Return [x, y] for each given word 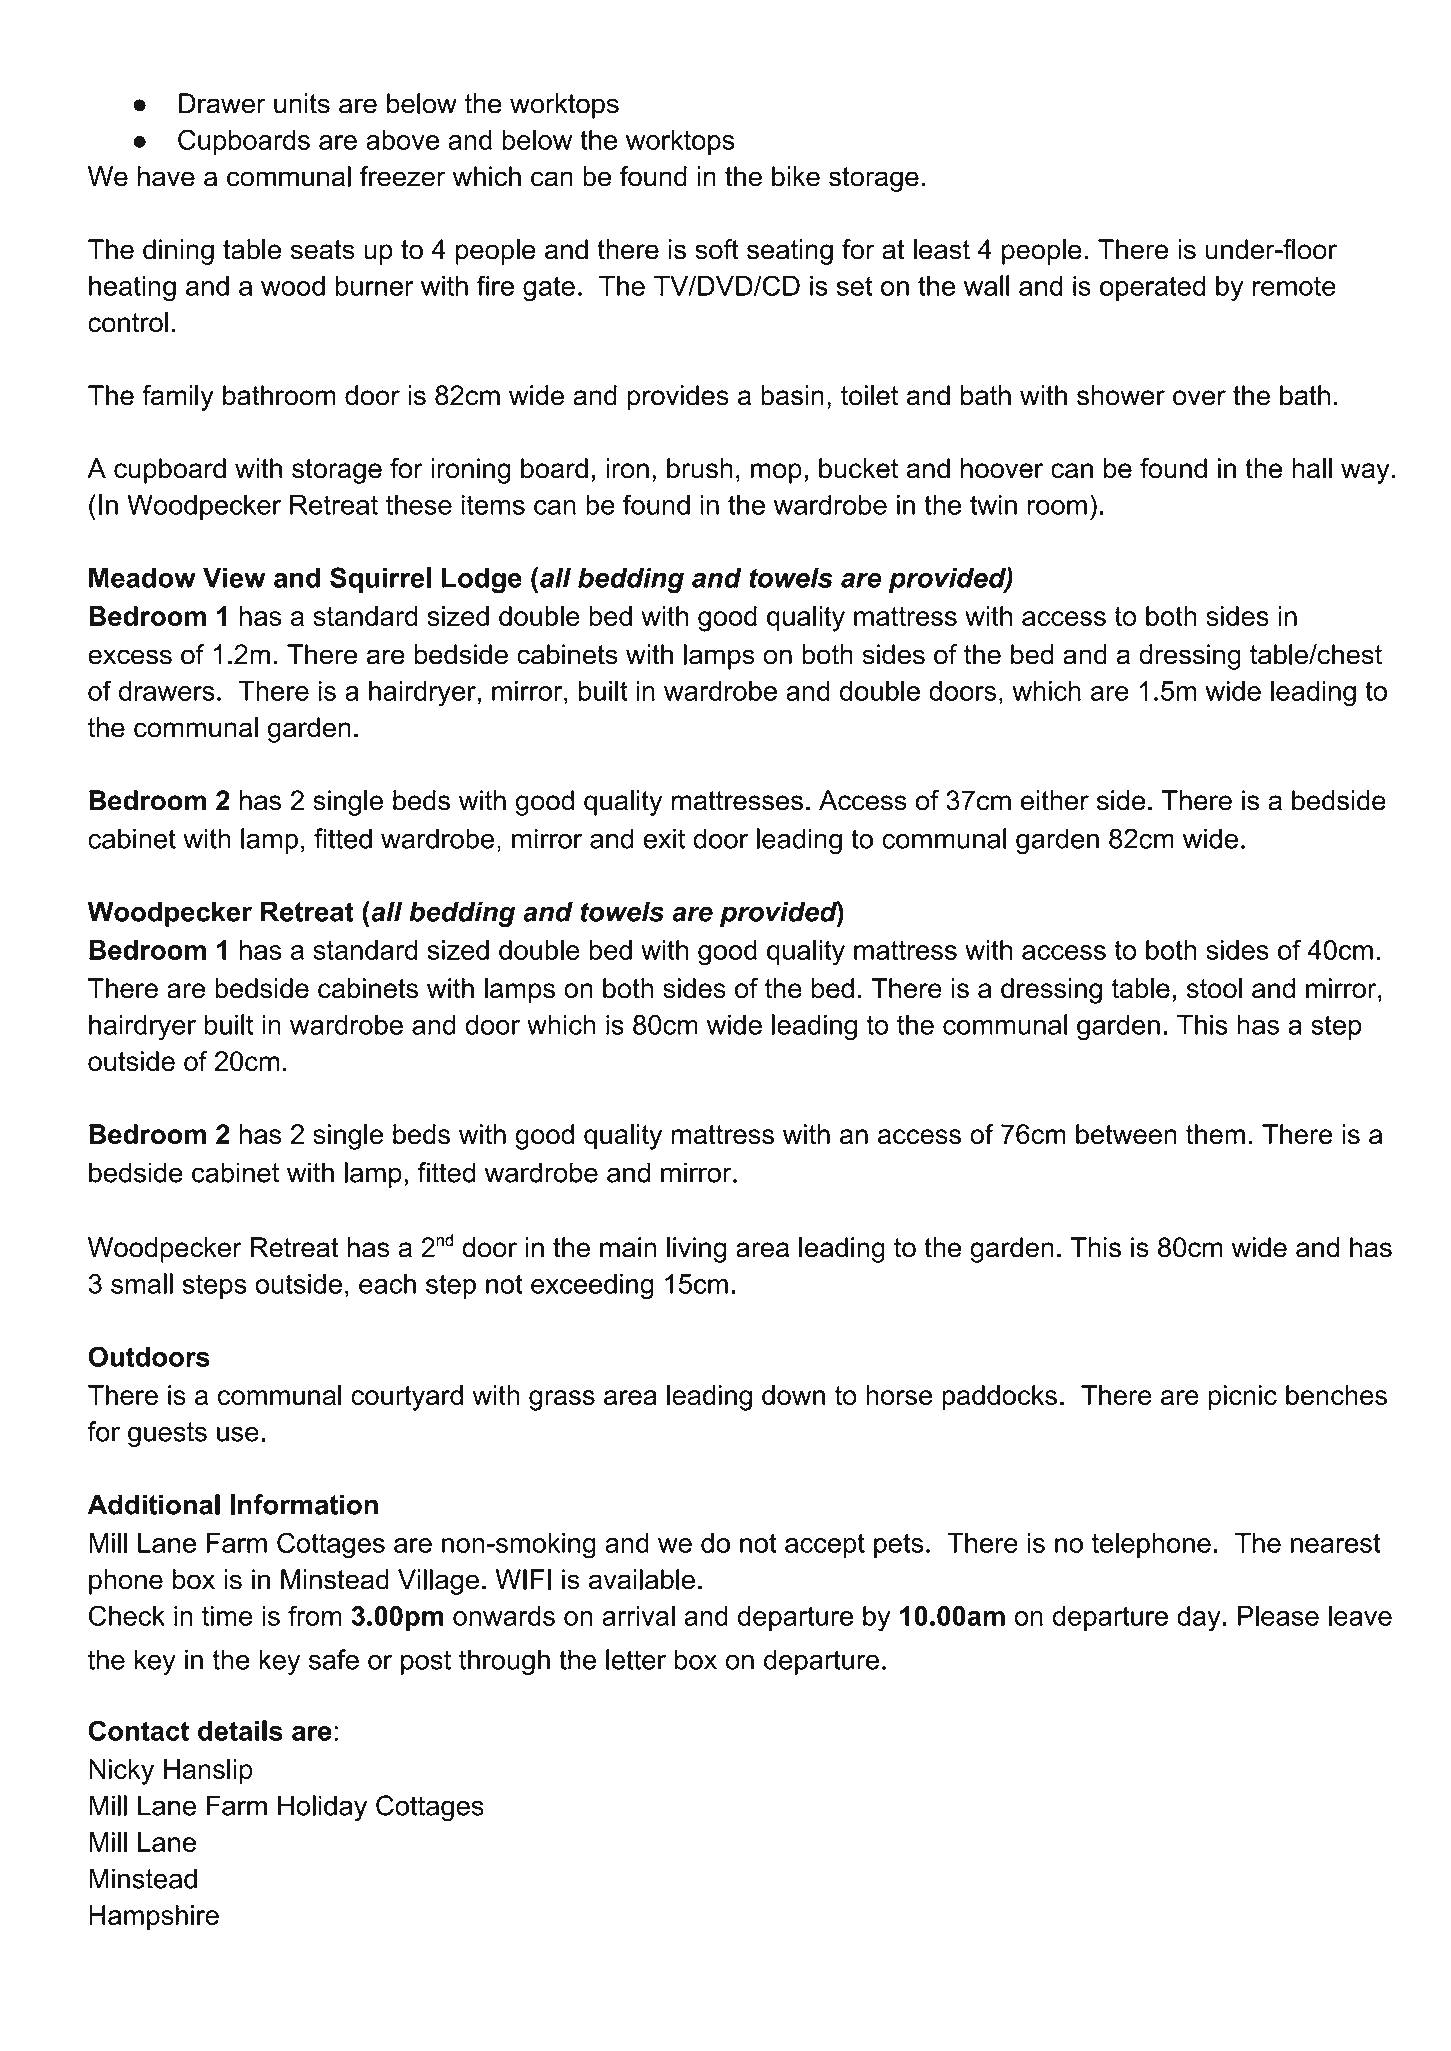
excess [130, 657]
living [696, 1250]
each [387, 1284]
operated [1152, 288]
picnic [1243, 1398]
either [1055, 800]
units [302, 103]
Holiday [322, 1808]
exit [664, 838]
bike [796, 176]
